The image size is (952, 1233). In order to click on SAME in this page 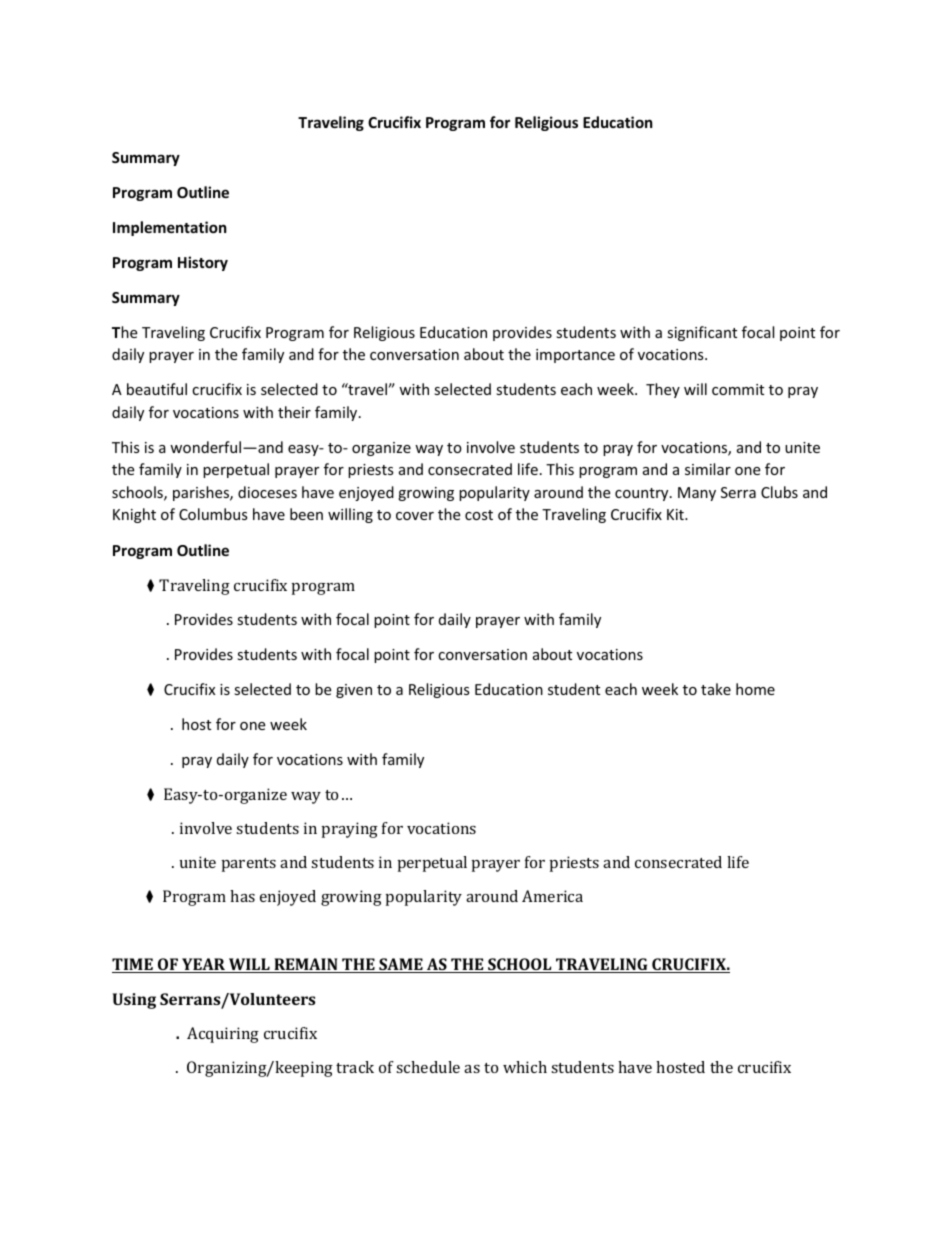, I will do `click(401, 965)`.
